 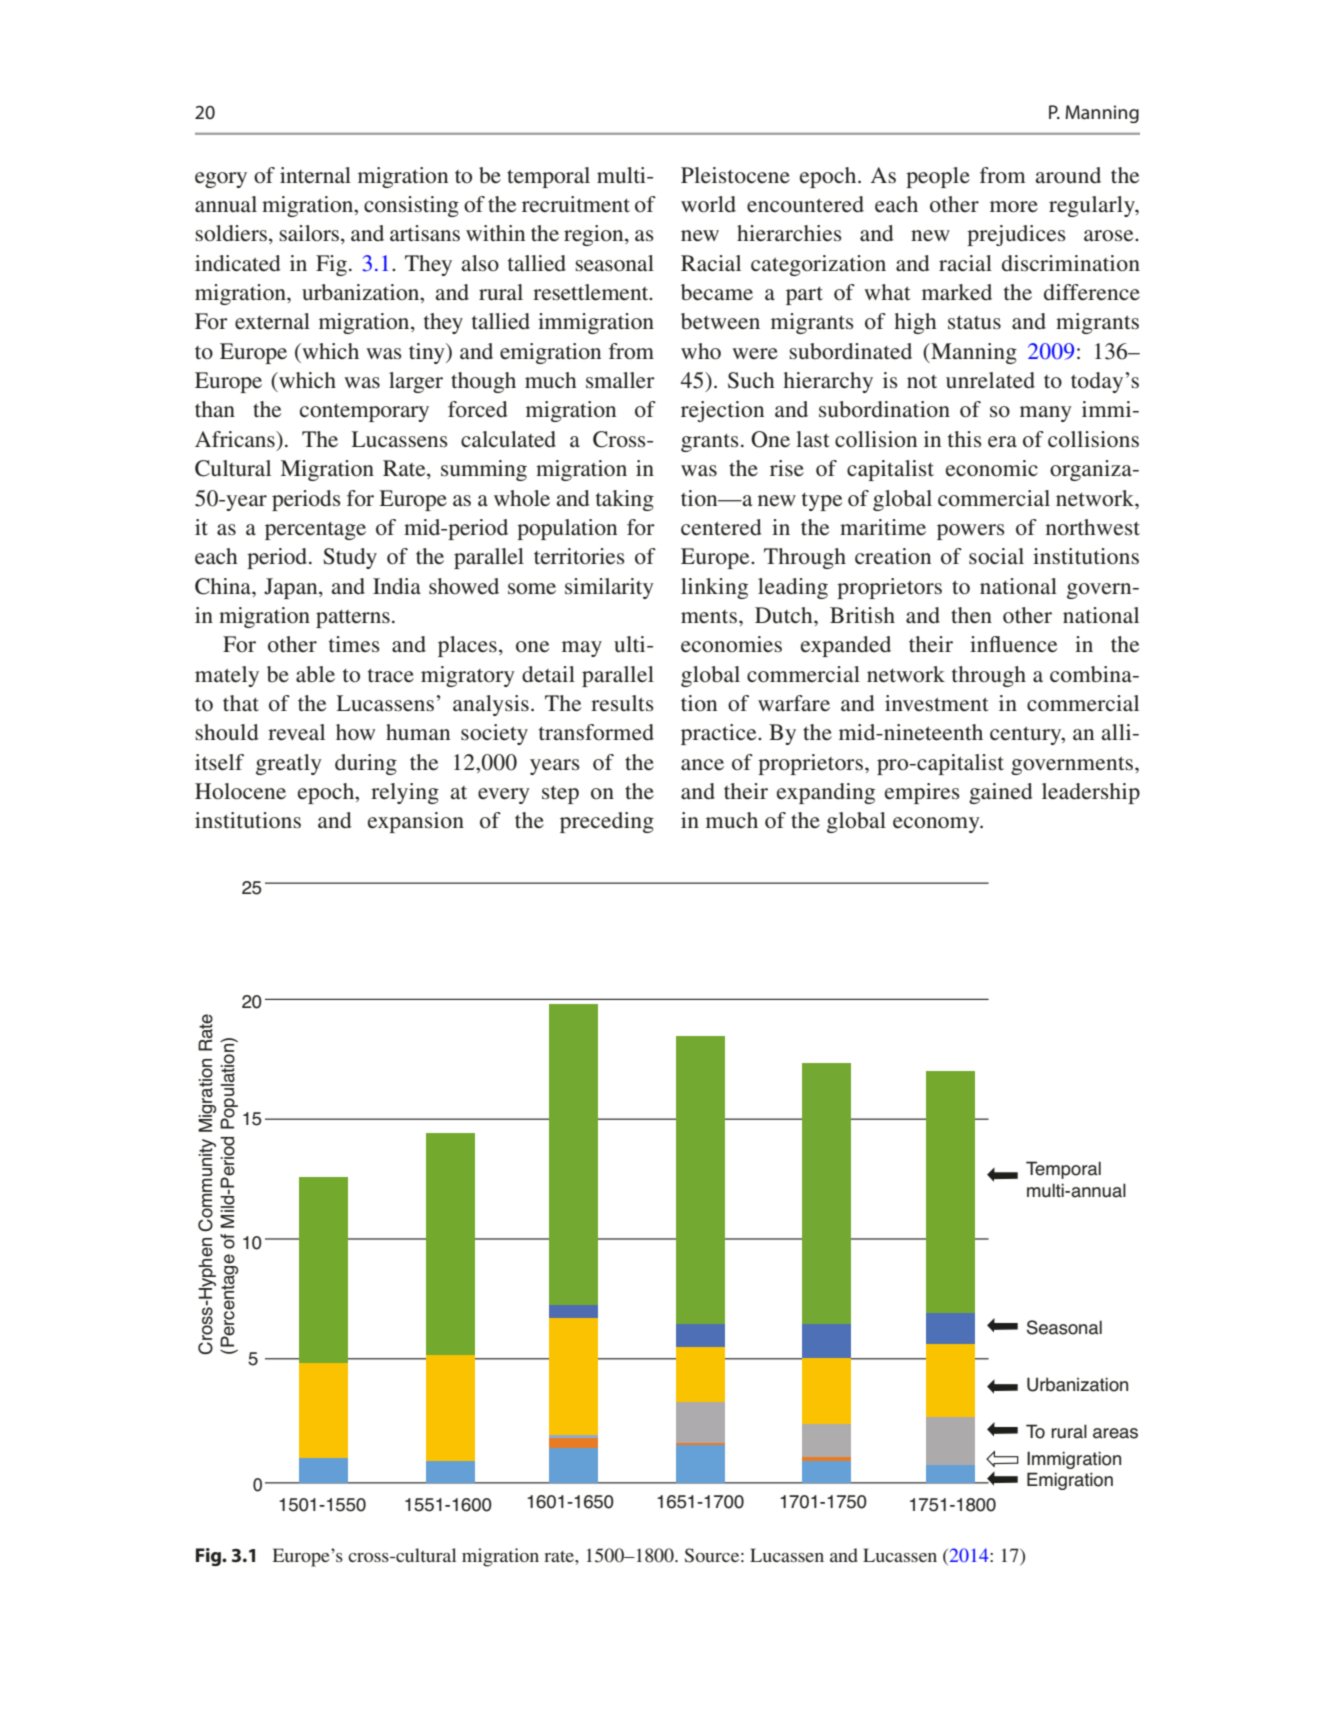 What do you see at coordinates (240, 791) in the screenshot?
I see `Holocene` at bounding box center [240, 791].
